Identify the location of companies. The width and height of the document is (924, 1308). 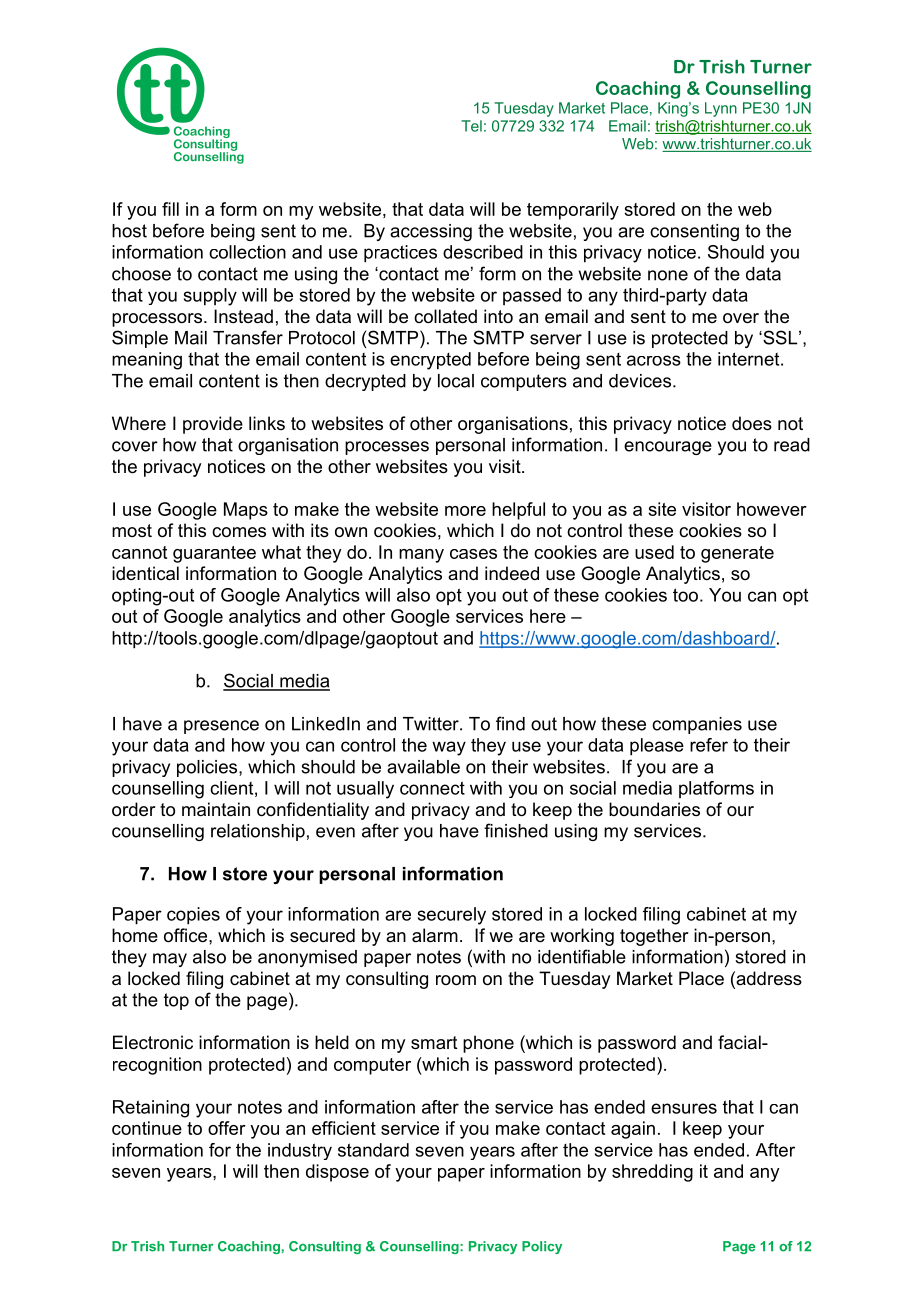
(697, 725).
